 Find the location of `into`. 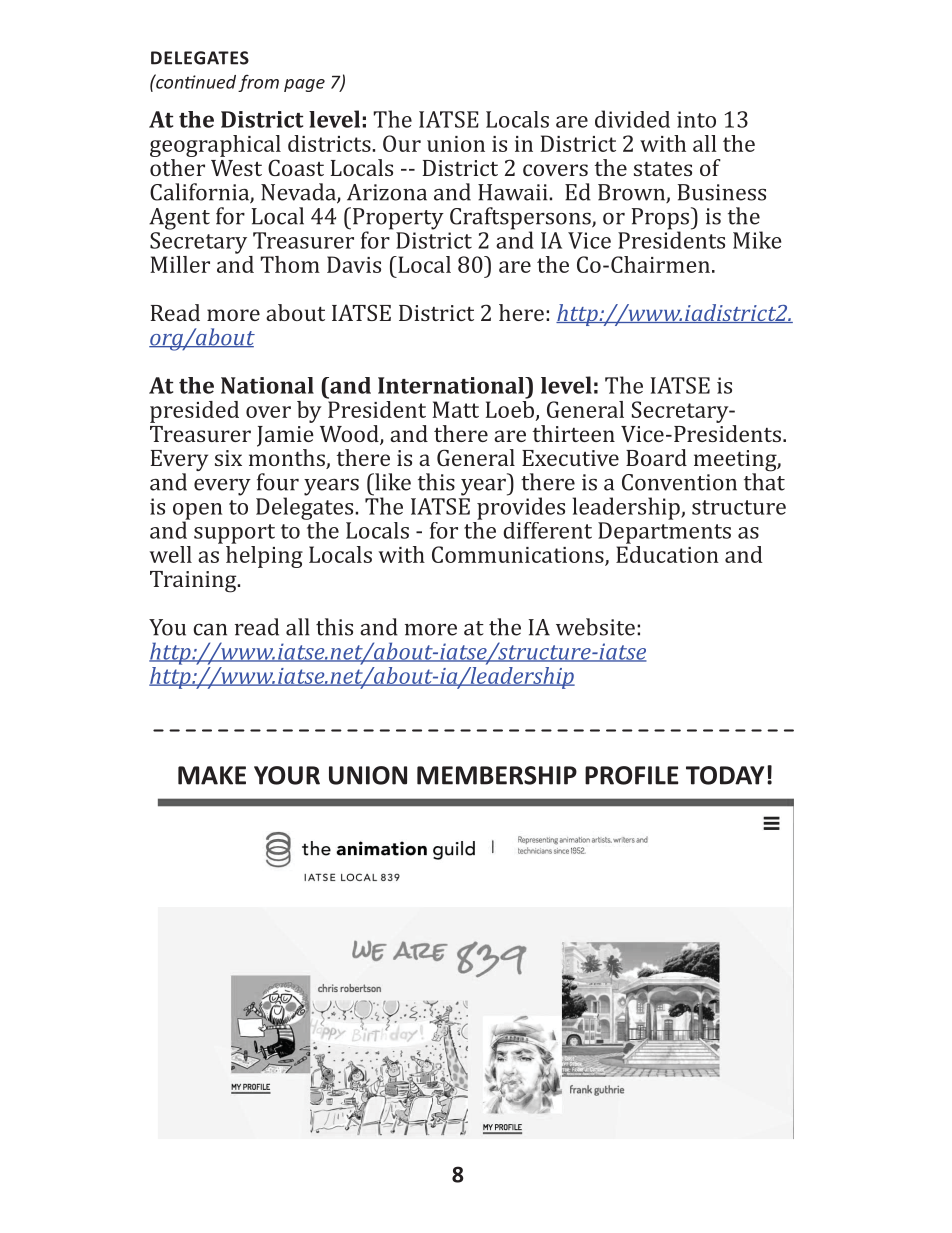

into is located at coordinates (696, 119).
